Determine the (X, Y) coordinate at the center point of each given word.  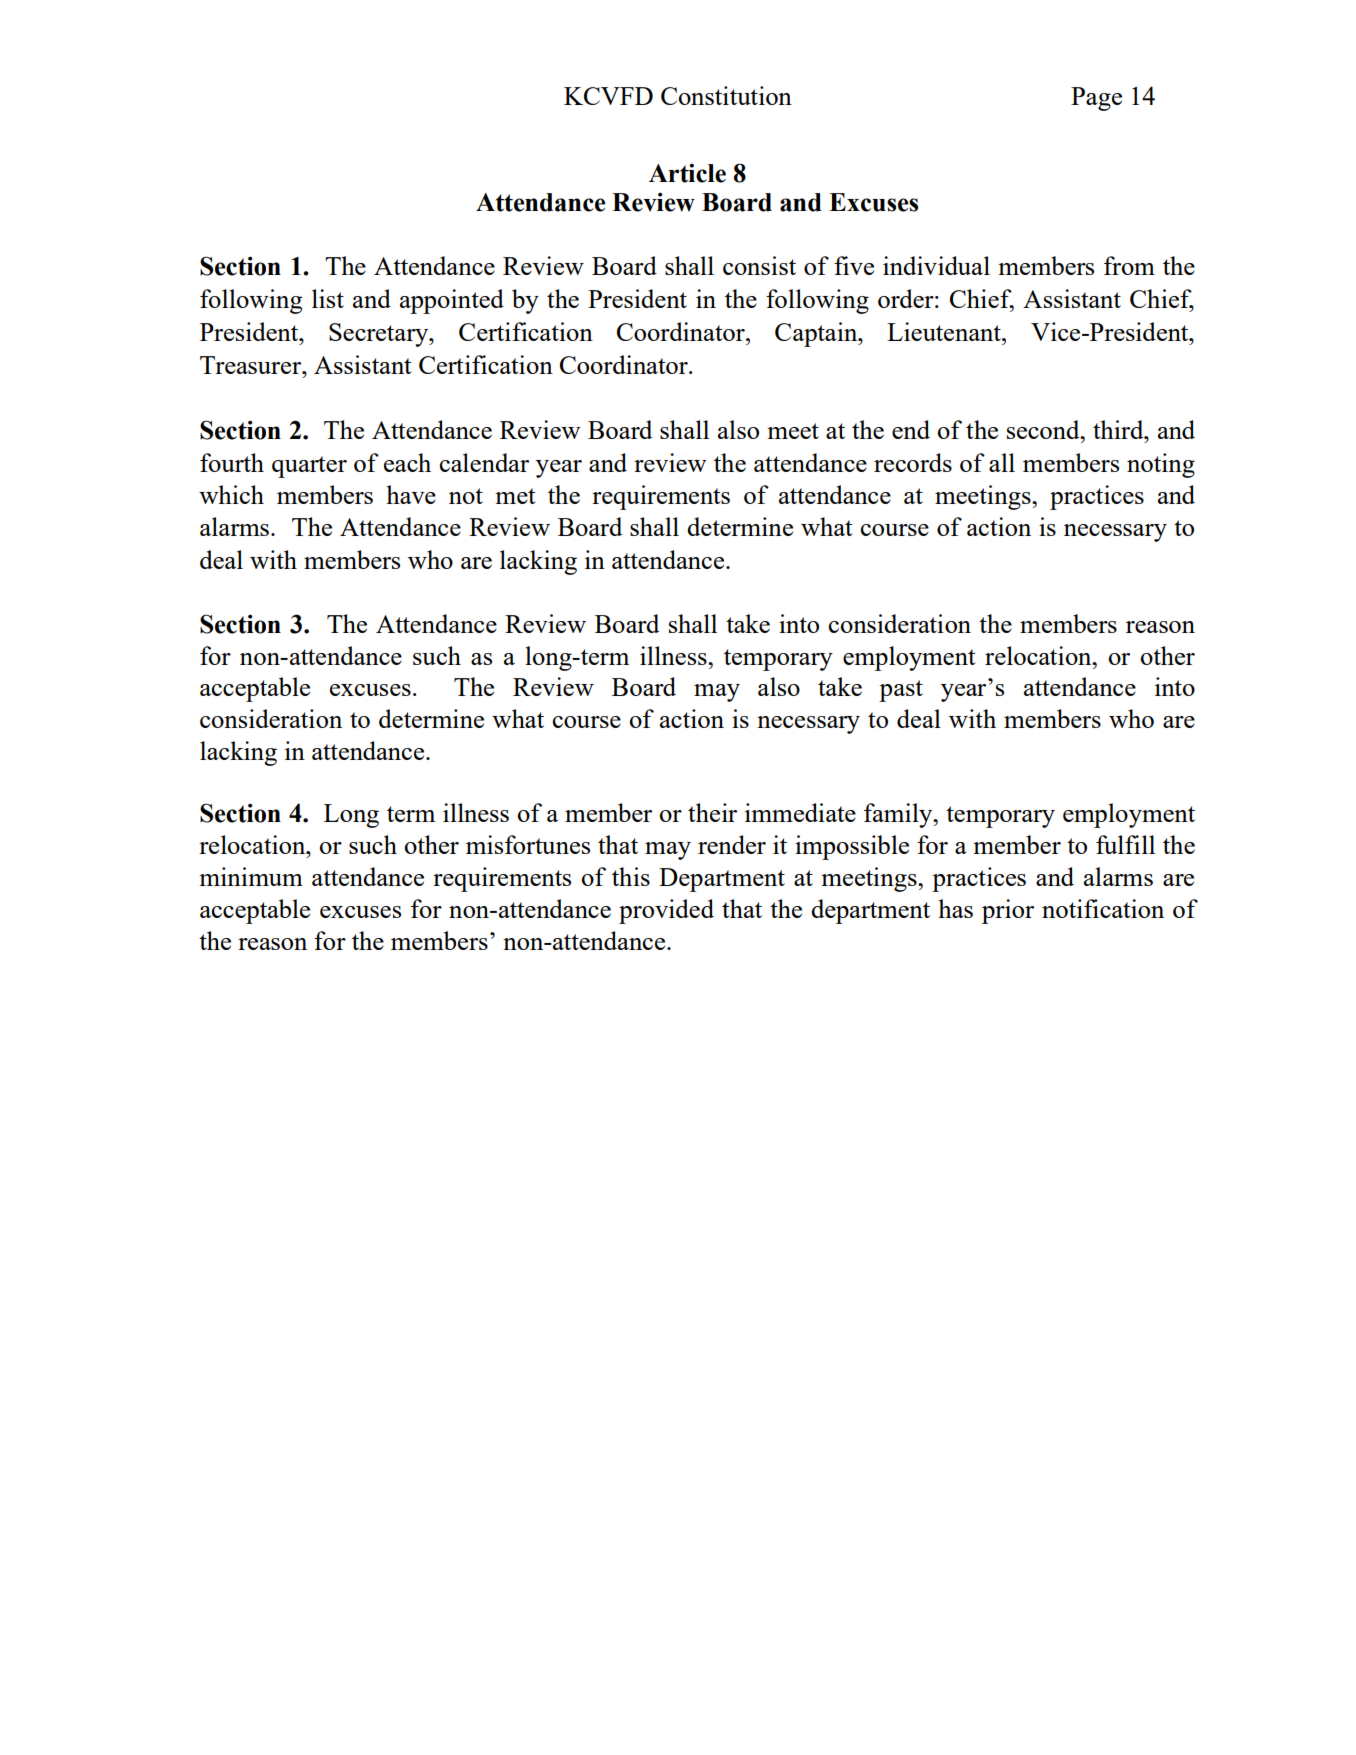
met (515, 496)
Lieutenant (945, 331)
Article (687, 173)
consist (759, 265)
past (901, 691)
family (899, 815)
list (328, 298)
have (411, 494)
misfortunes (528, 844)
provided (666, 911)
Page (1096, 99)
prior (1008, 911)
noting (1161, 465)
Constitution (726, 95)
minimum (251, 876)
